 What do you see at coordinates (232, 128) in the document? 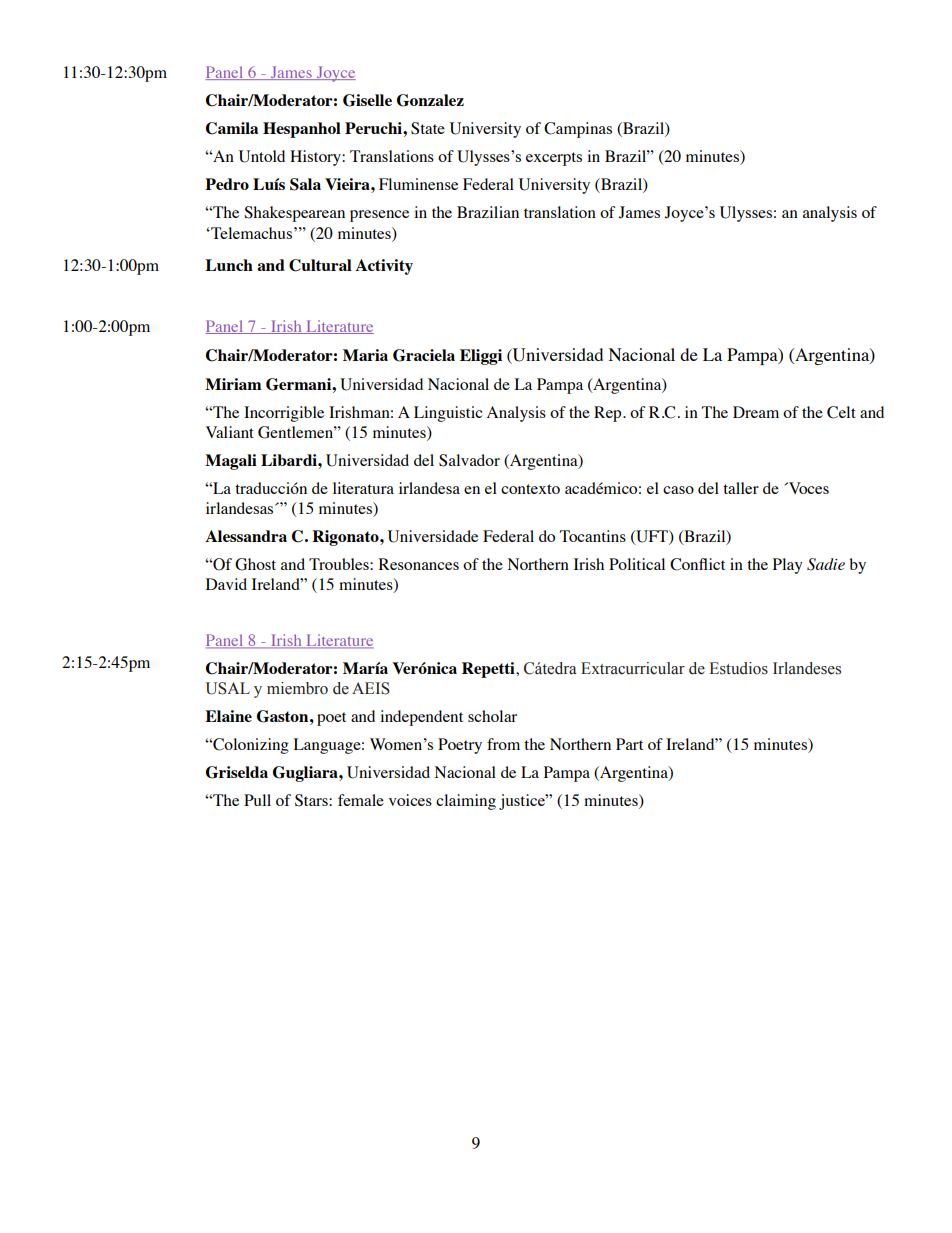
I see `Camila` at bounding box center [232, 128].
